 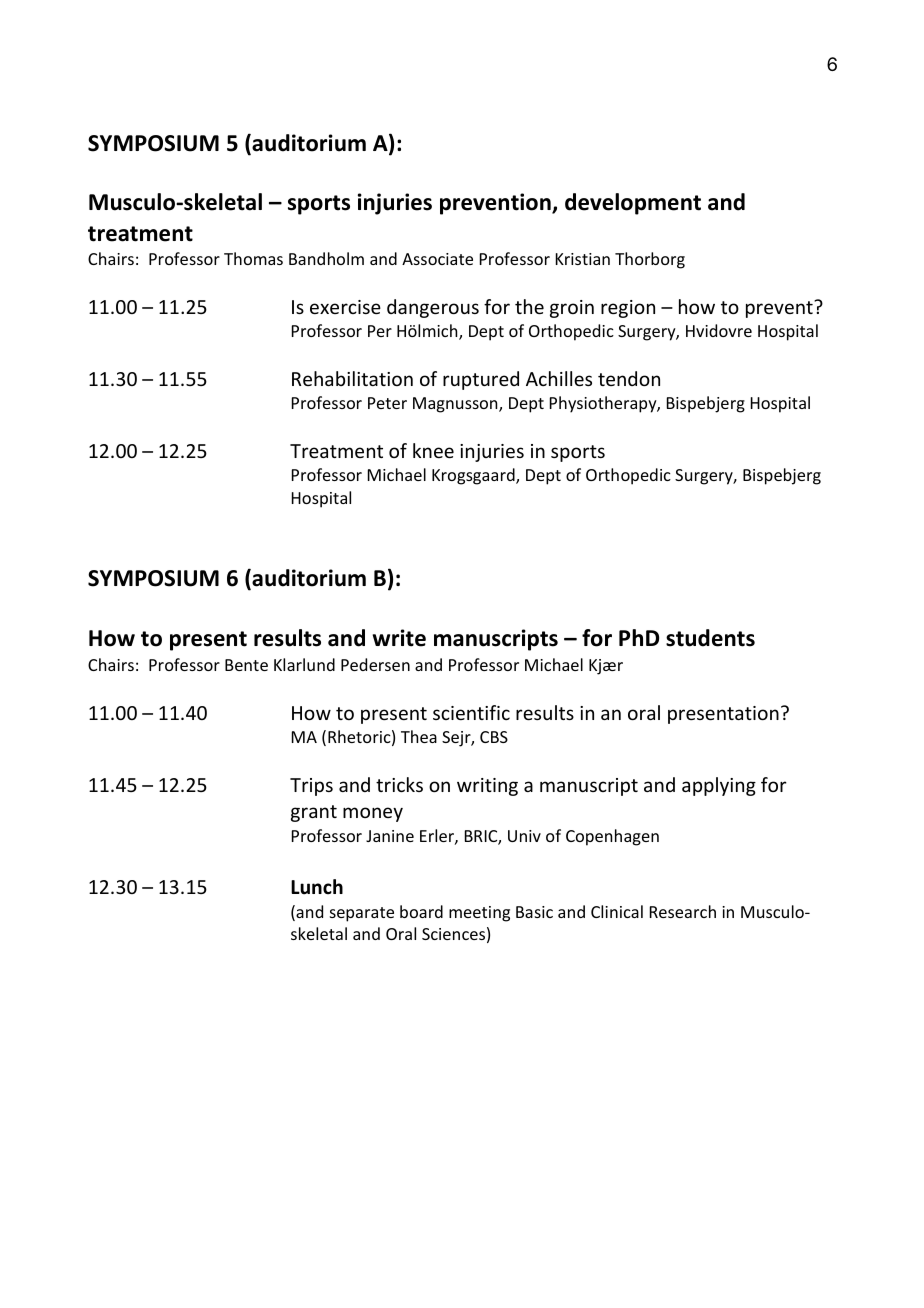 What do you see at coordinates (710, 638) in the screenshot?
I see `students` at bounding box center [710, 638].
